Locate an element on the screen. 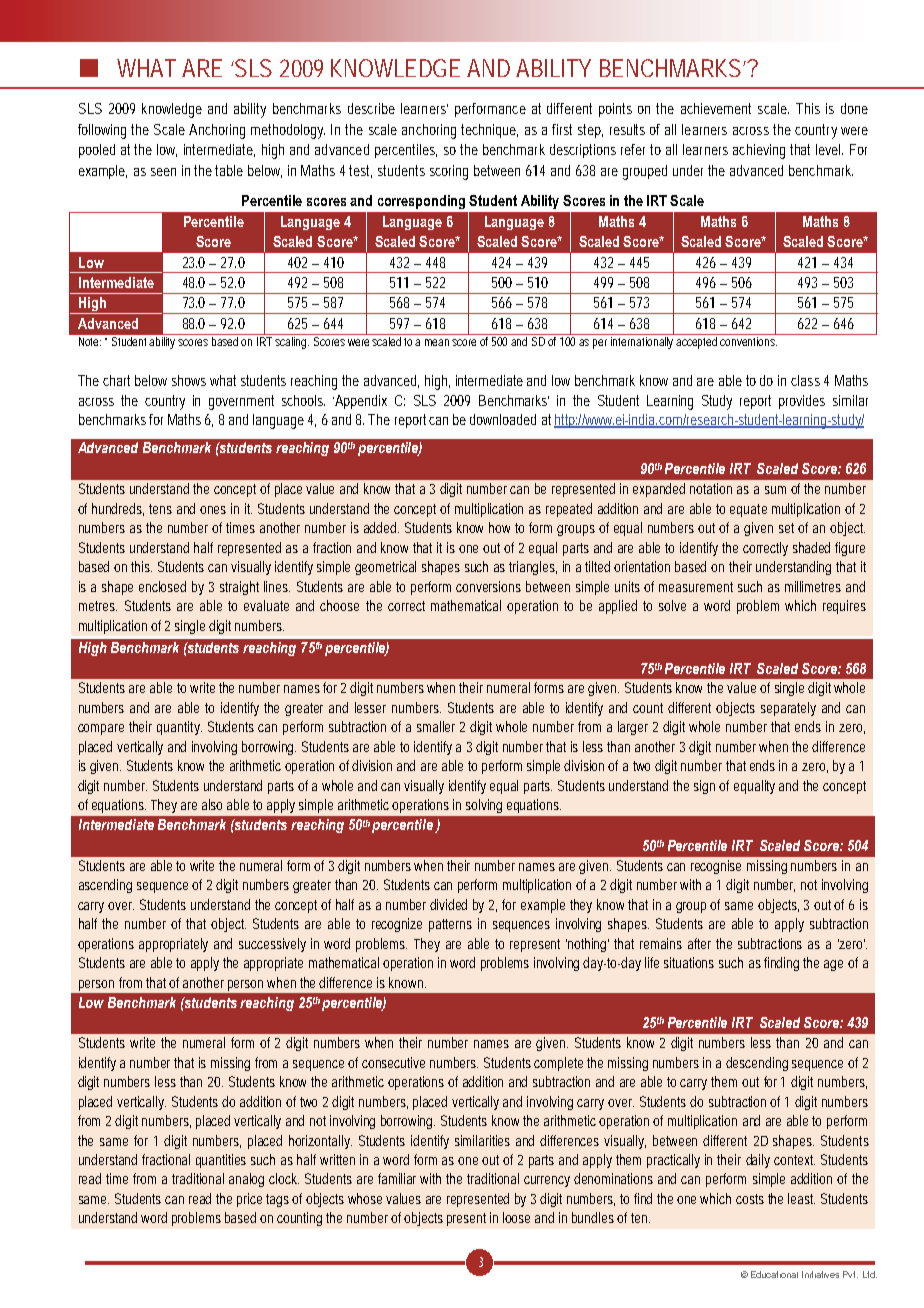 Image resolution: width=924 pixels, height=1308 pixels. seen is located at coordinates (163, 172).
